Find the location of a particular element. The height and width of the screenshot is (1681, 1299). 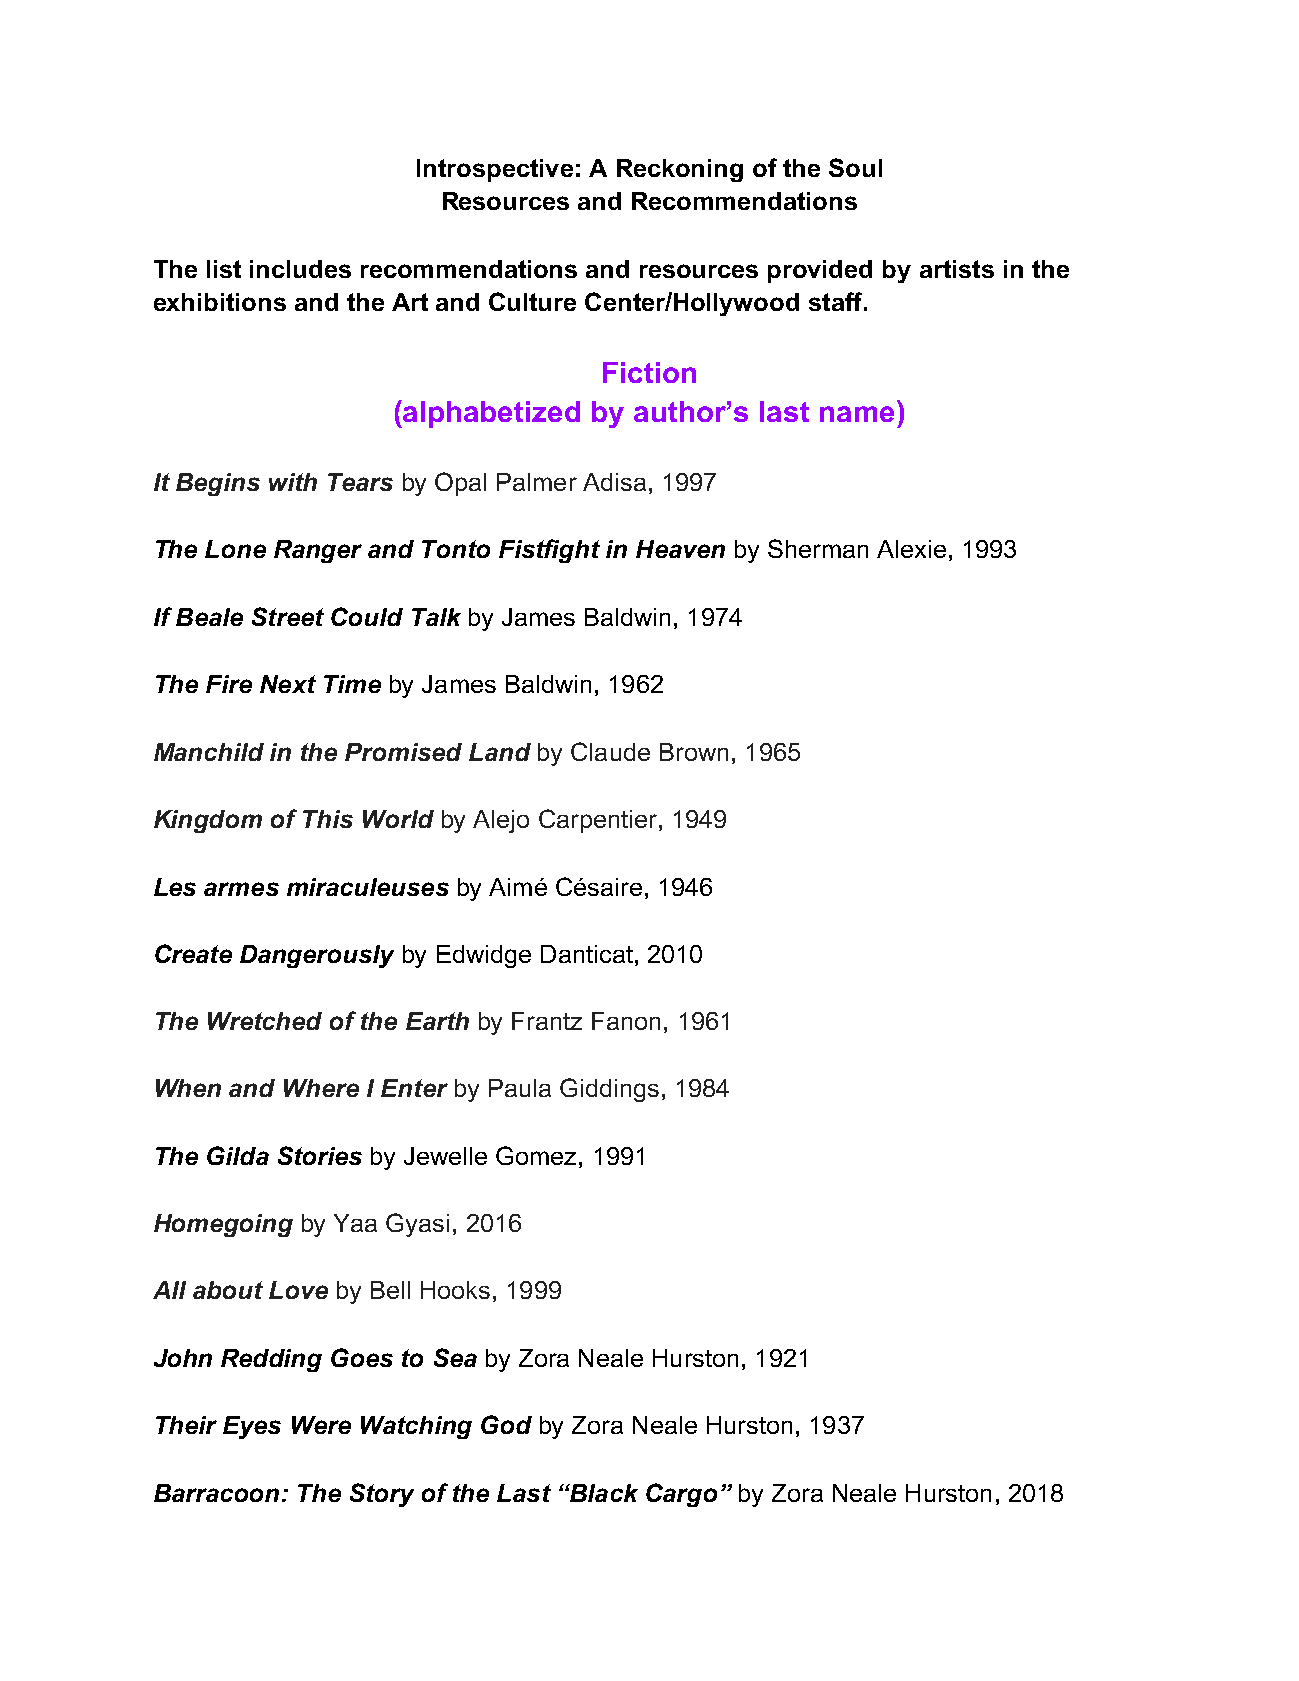

This is located at coordinates (328, 819).
